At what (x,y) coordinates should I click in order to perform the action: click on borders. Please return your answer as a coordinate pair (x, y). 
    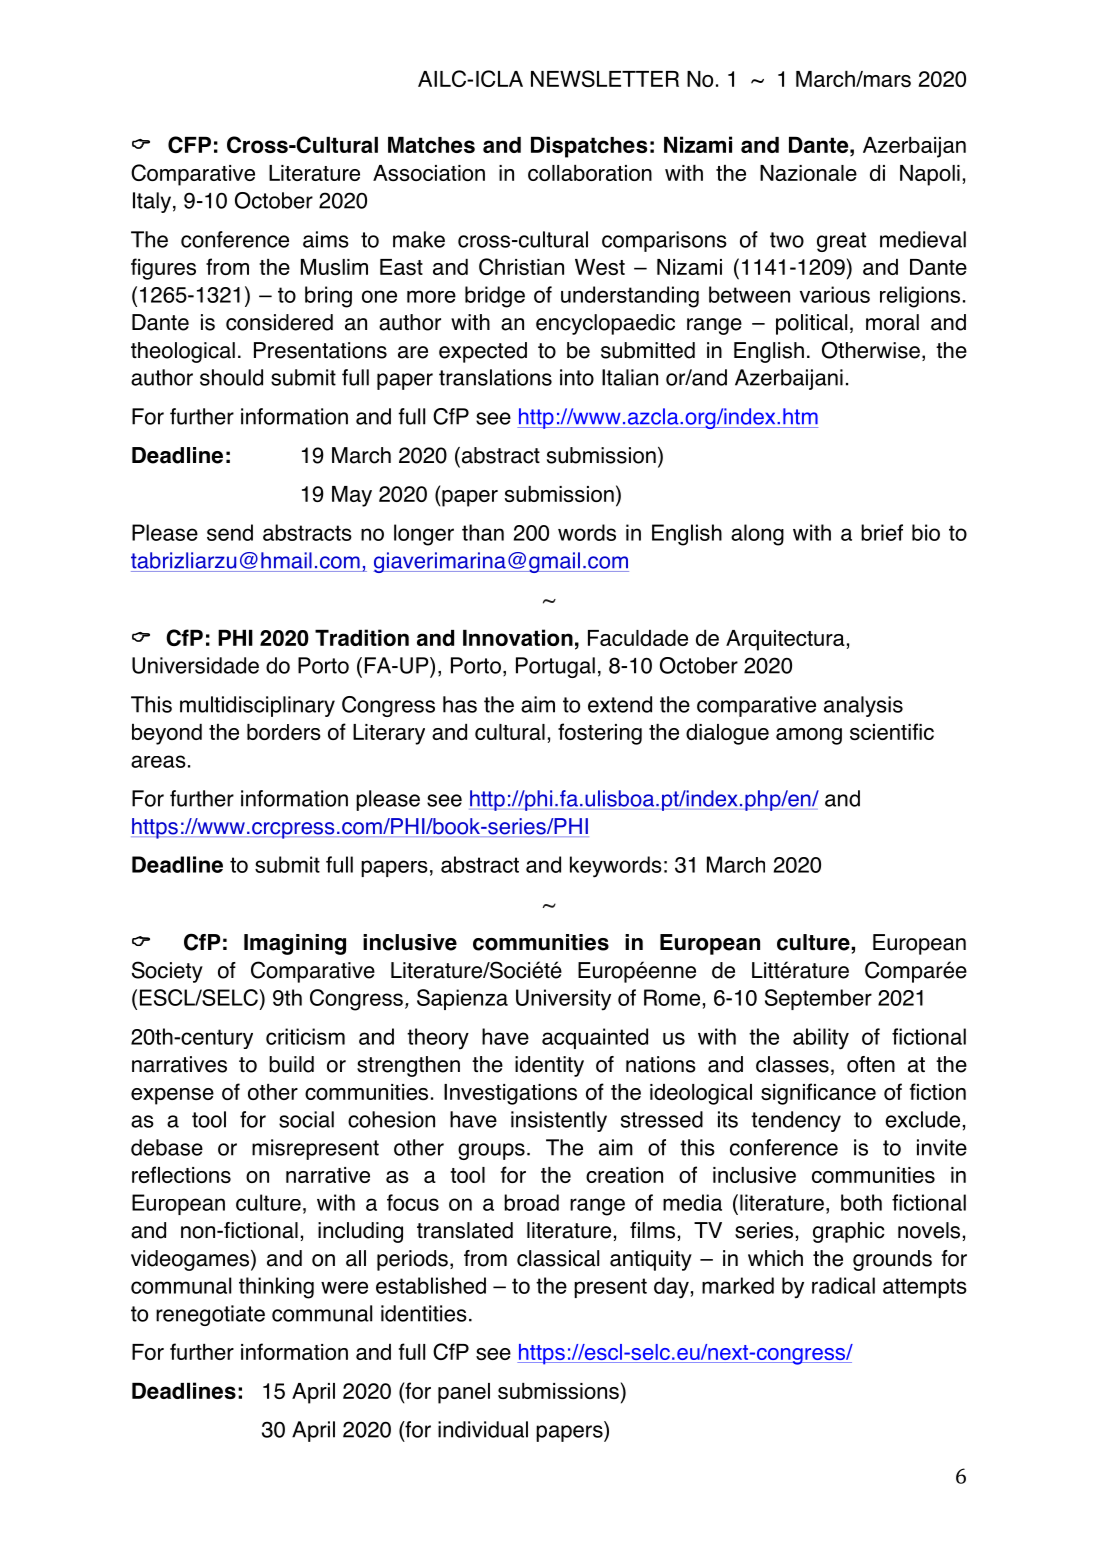
    Looking at the image, I should click on (284, 732).
